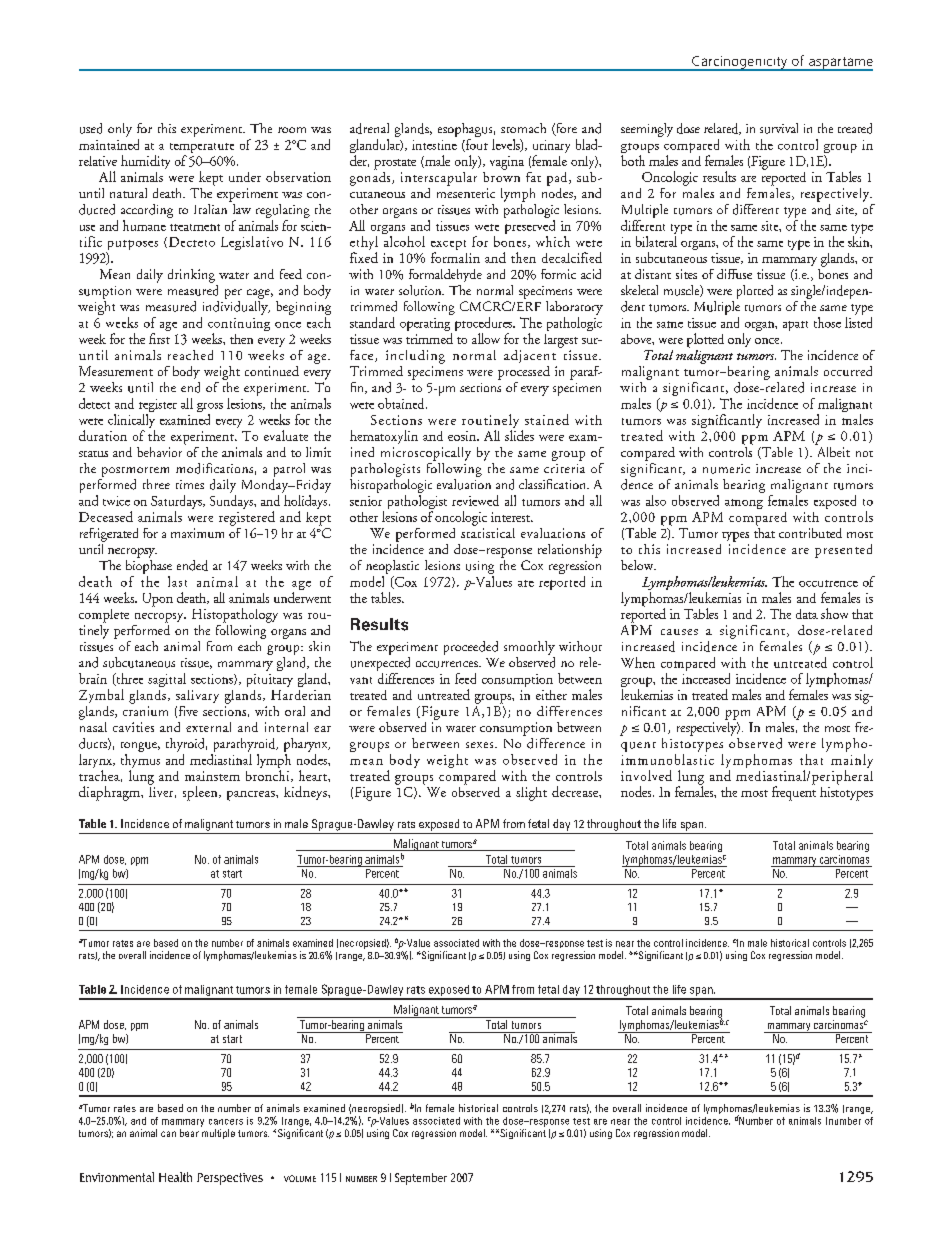 Image resolution: width=952 pixels, height=1233 pixels. Describe the element at coordinates (523, 128) in the screenshot. I see `stomach` at that location.
